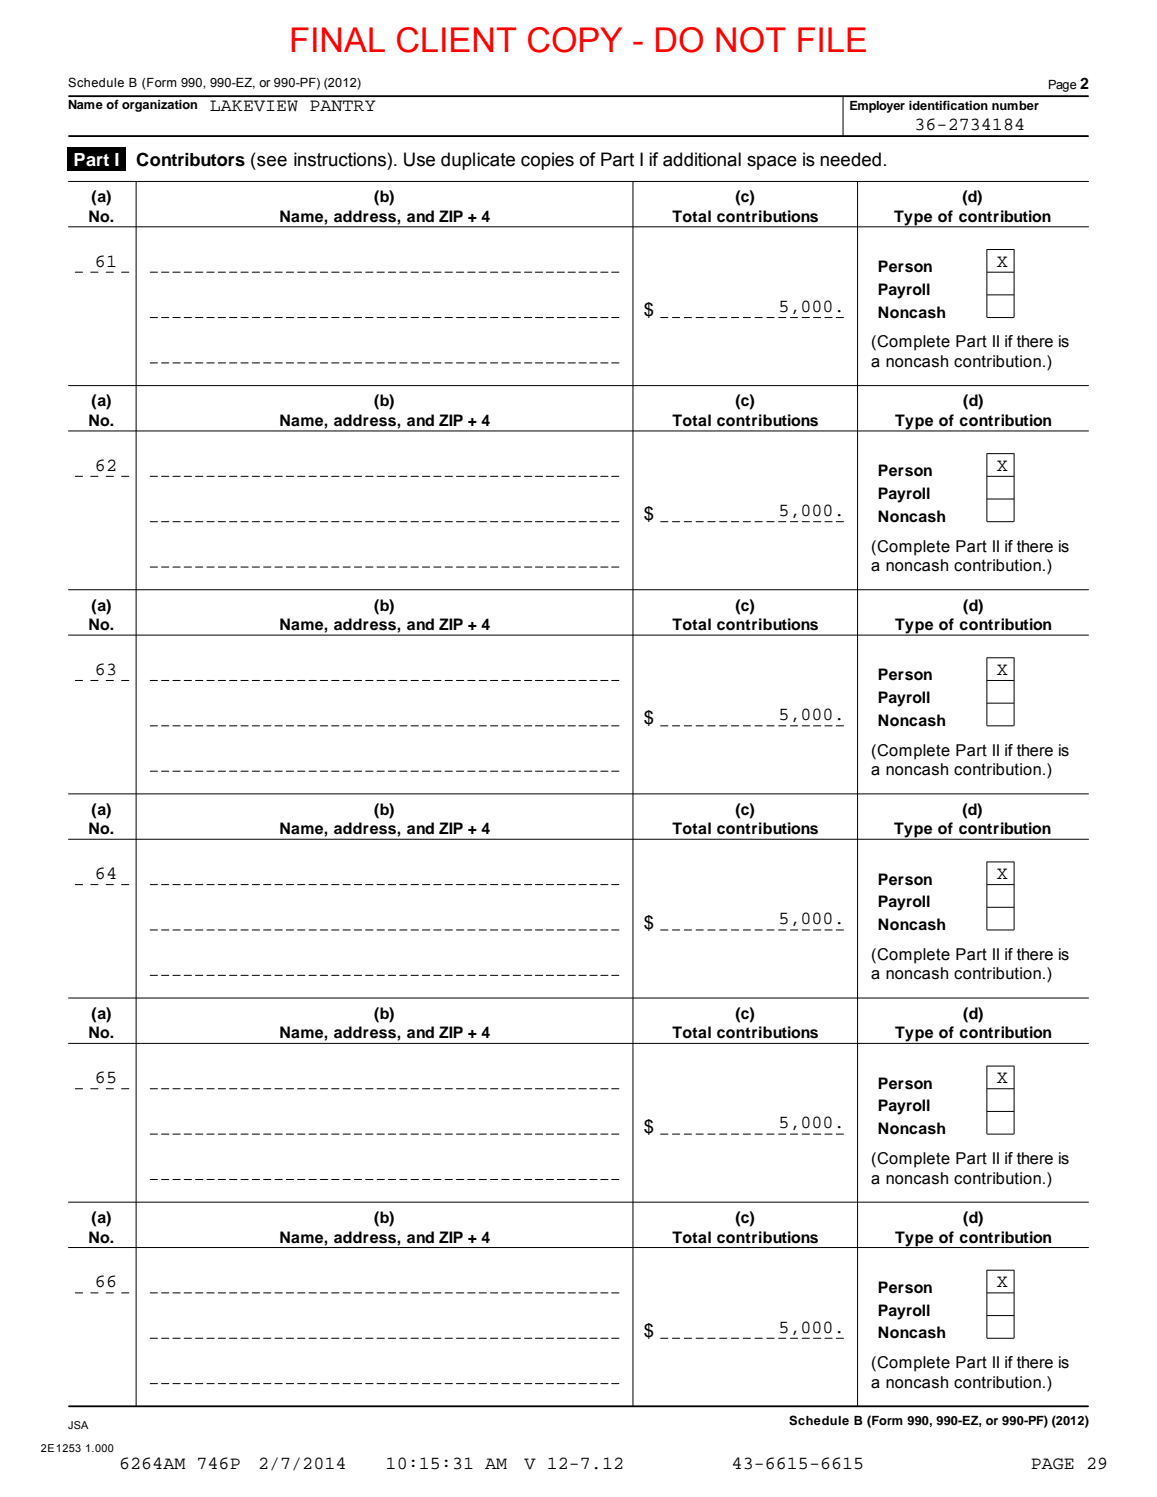 The height and width of the screenshot is (1497, 1157). Describe the element at coordinates (702, 159) in the screenshot. I see `additional` at that location.
